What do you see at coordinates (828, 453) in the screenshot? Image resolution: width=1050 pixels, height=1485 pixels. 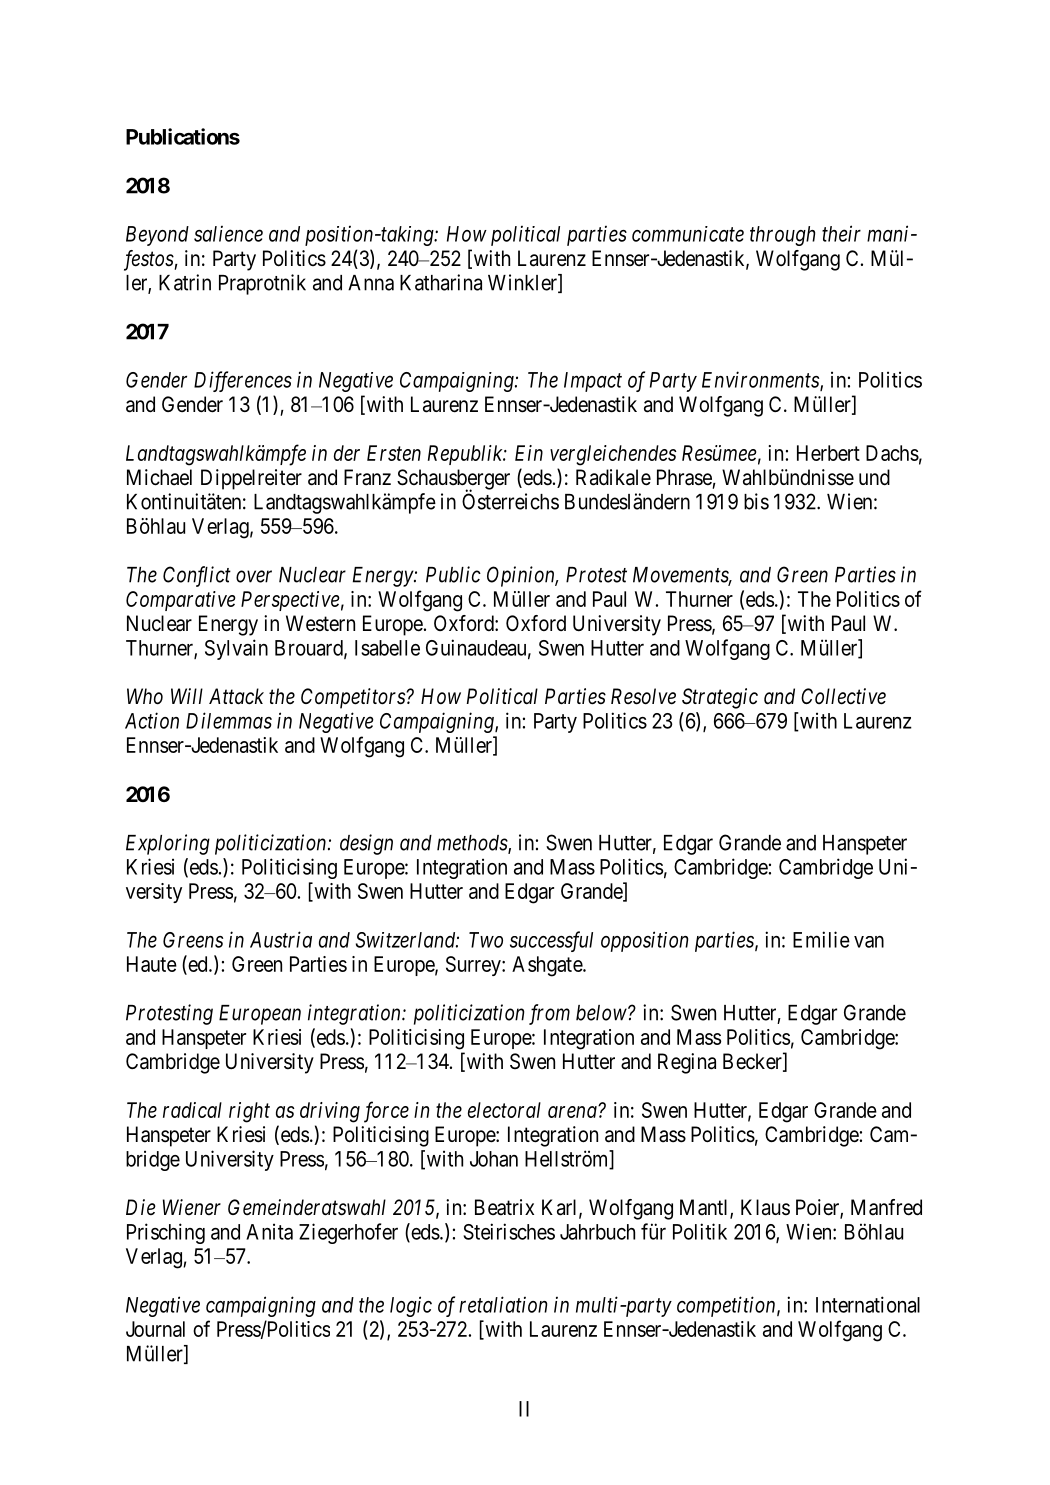 I see `Herbert` at bounding box center [828, 453].
